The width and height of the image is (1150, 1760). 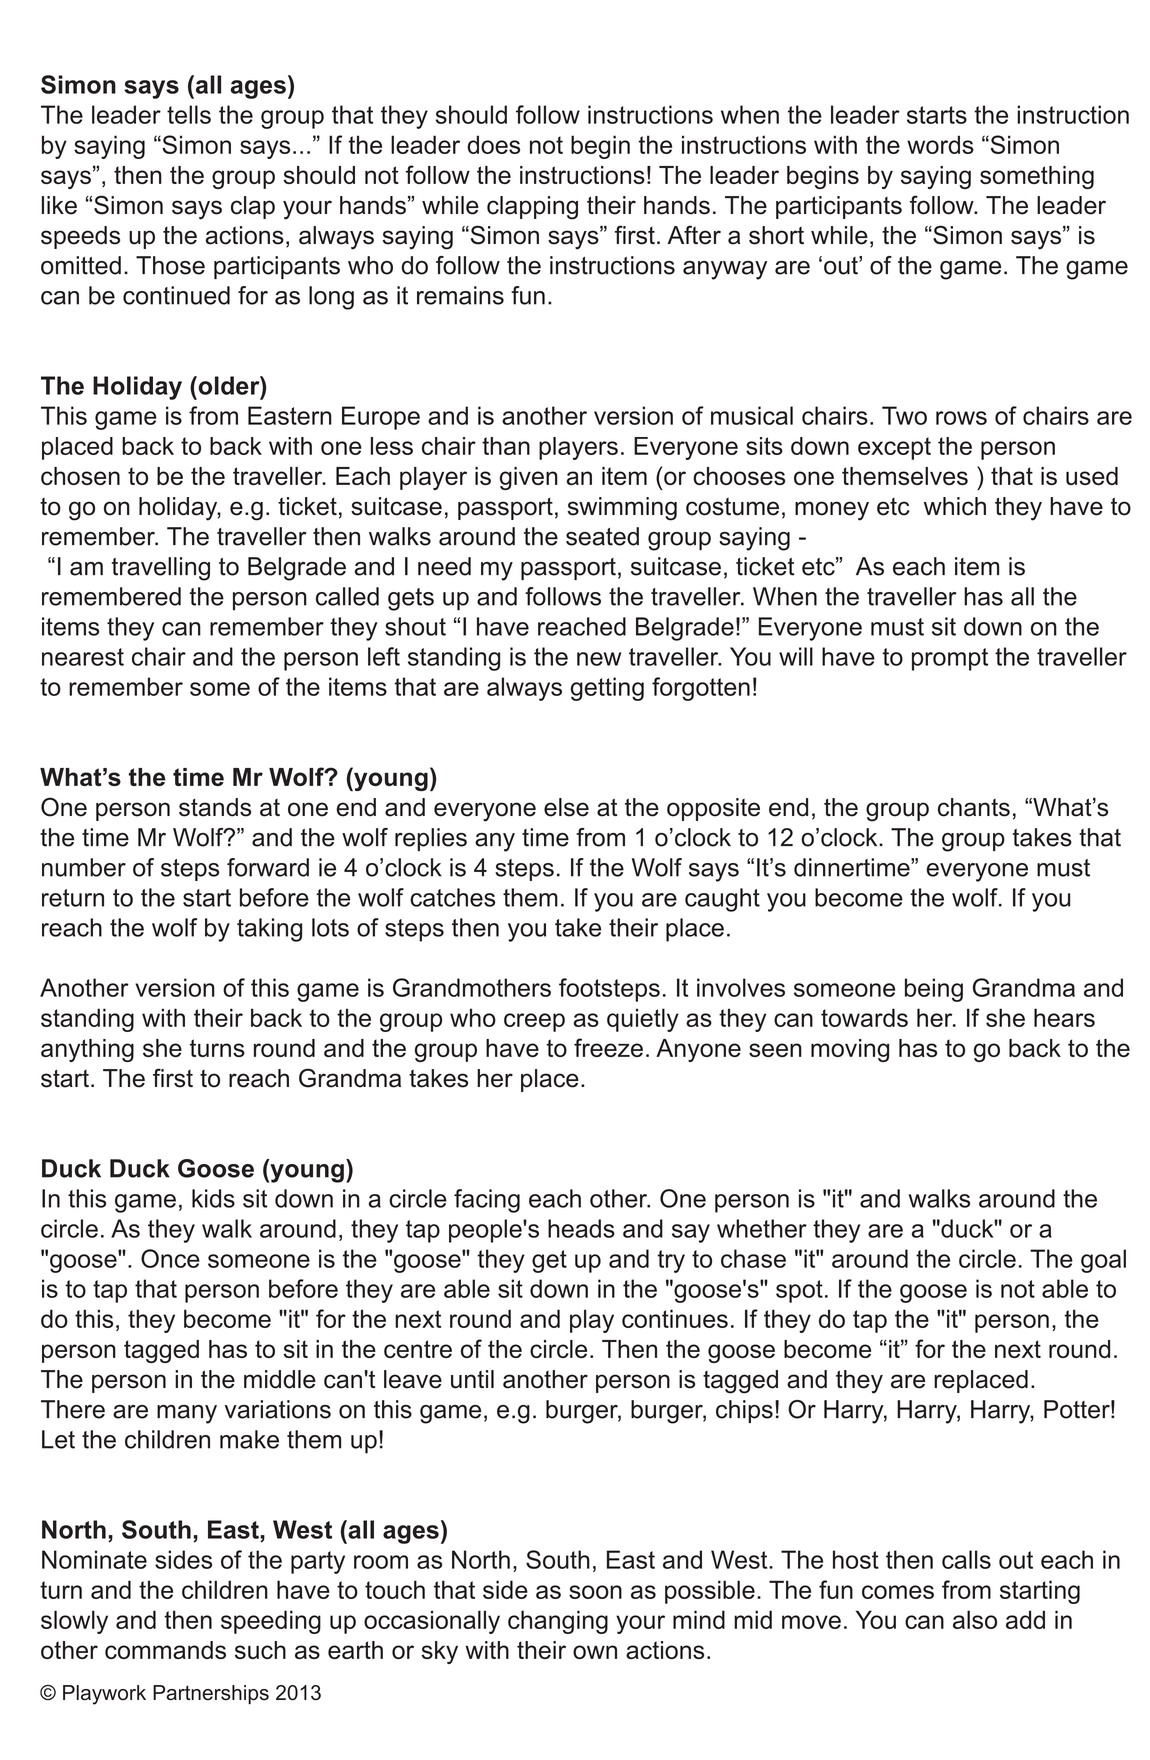 What do you see at coordinates (189, 114) in the image?
I see `tells` at bounding box center [189, 114].
